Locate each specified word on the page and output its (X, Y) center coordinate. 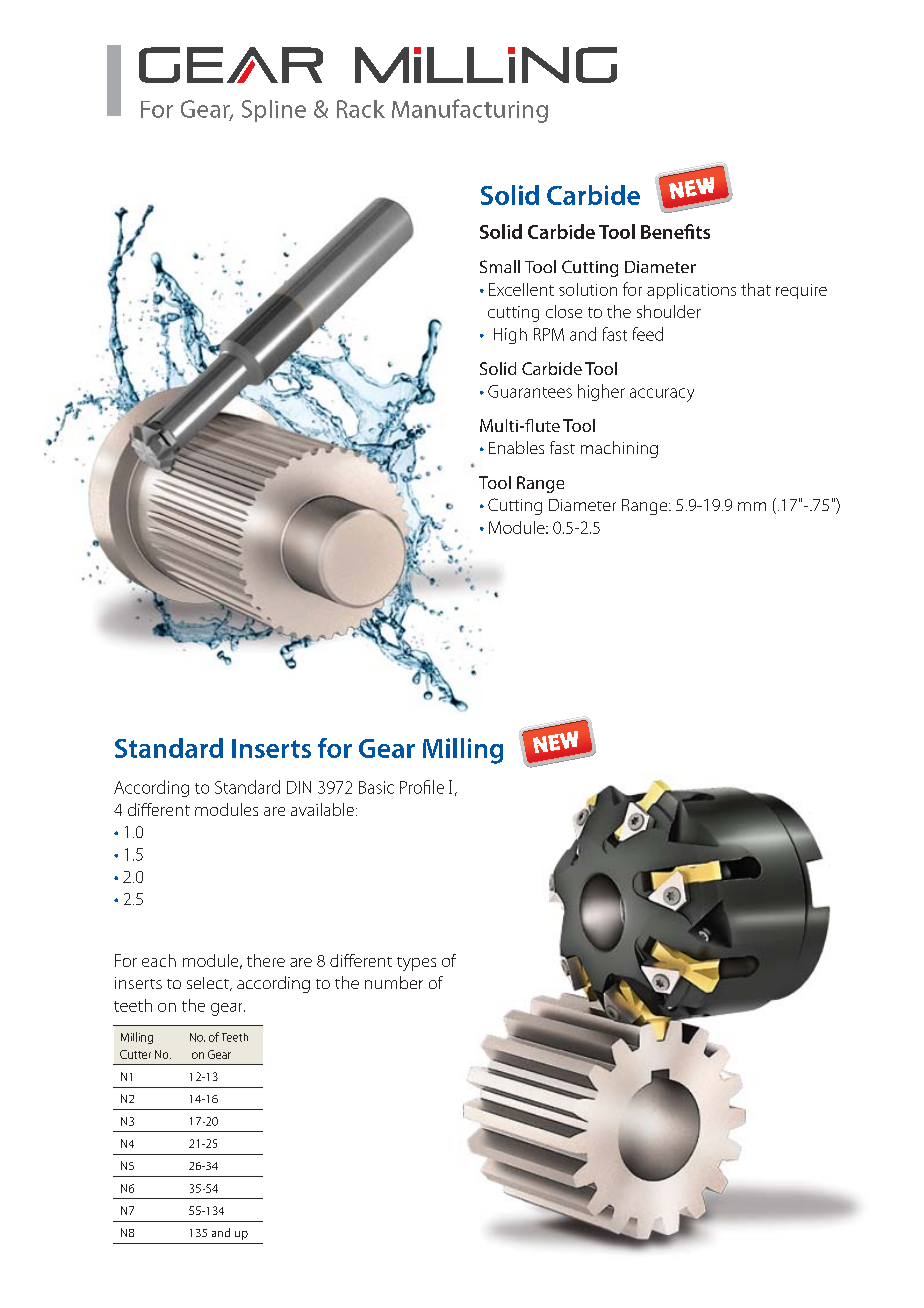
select (209, 984)
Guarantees (530, 391)
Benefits (675, 231)
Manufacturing (470, 111)
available (324, 809)
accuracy (662, 395)
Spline (274, 111)
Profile (422, 787)
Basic (376, 787)
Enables (516, 447)
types (416, 964)
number (394, 982)
